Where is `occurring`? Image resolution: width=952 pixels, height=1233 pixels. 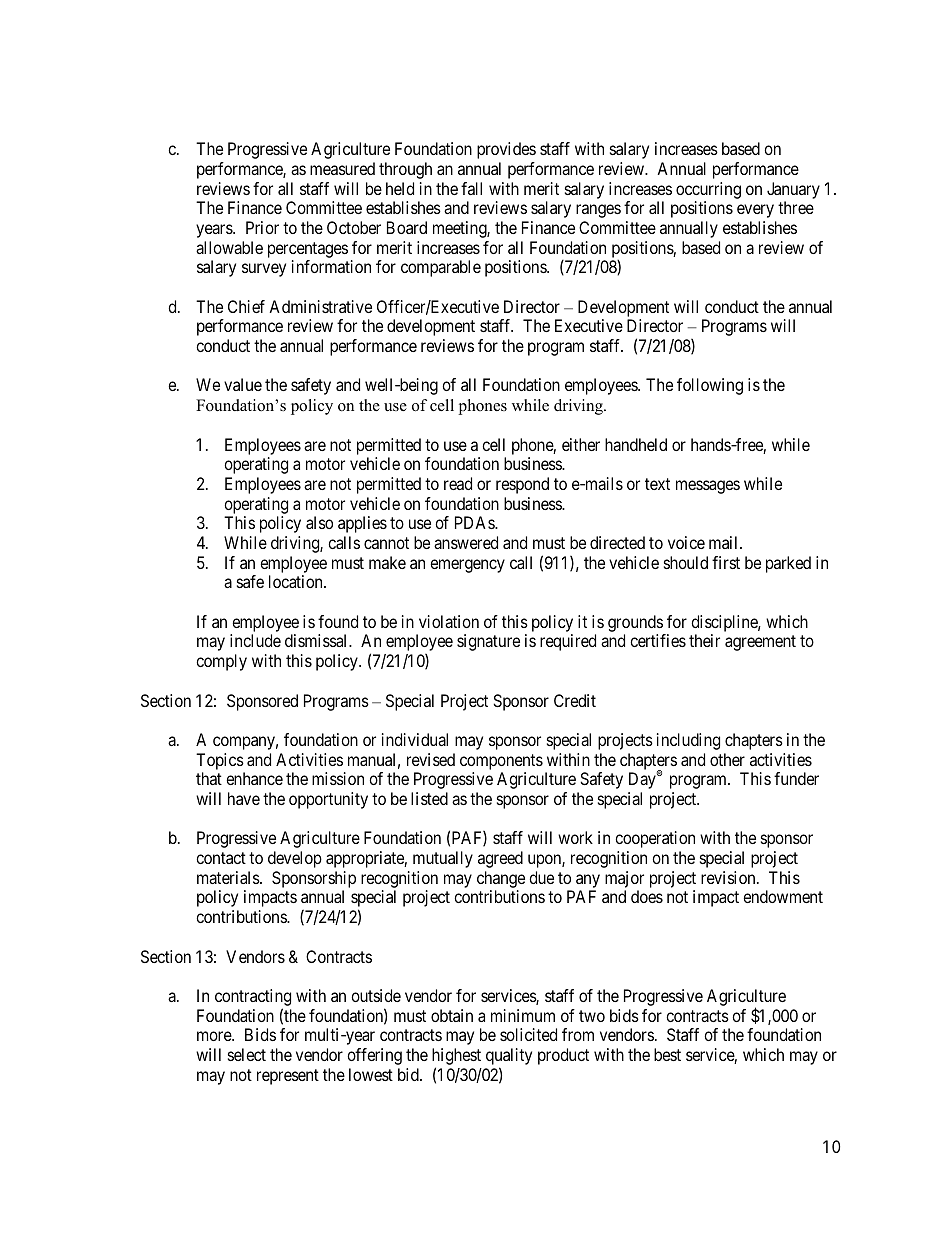 occurring is located at coordinates (708, 190).
